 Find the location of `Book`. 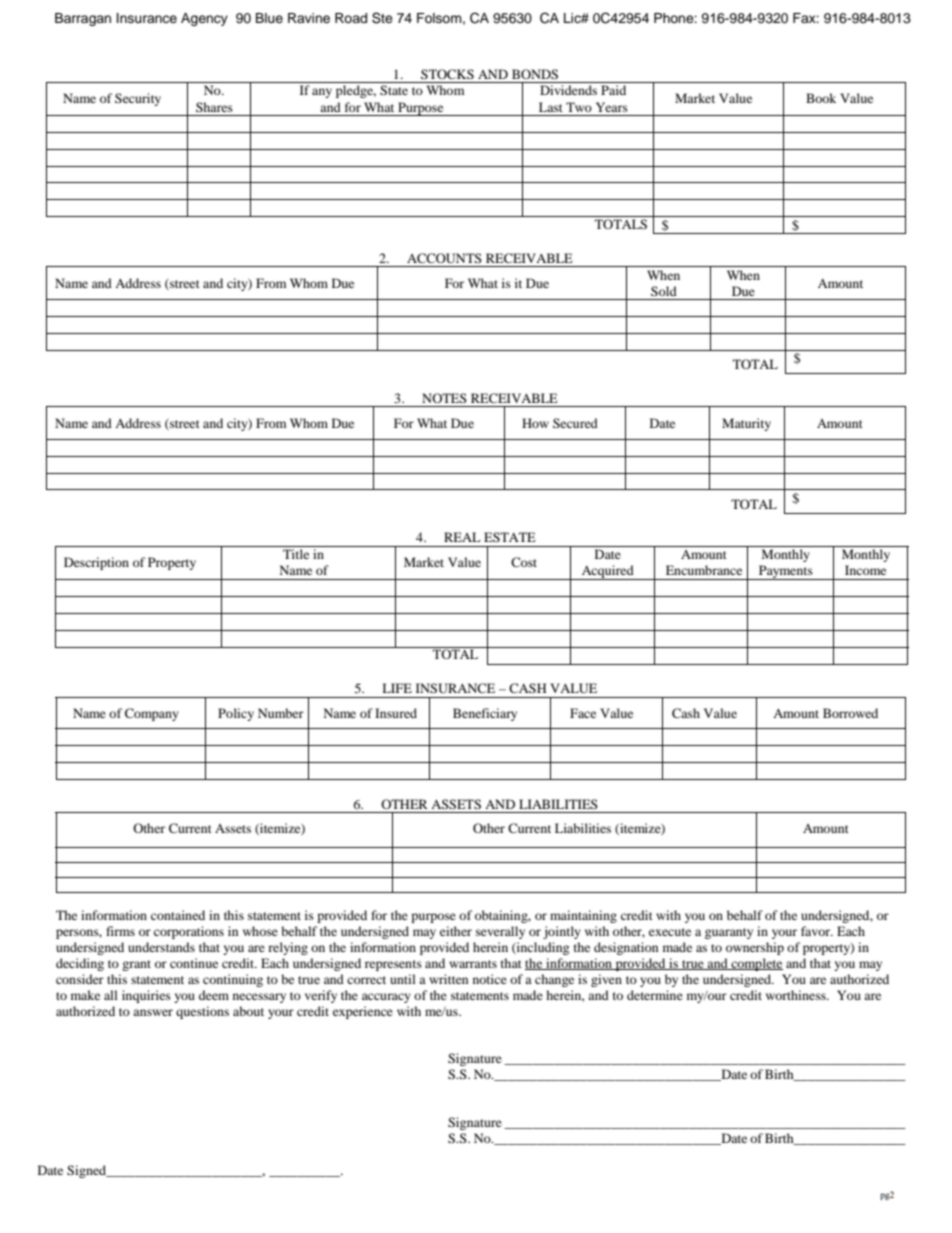

Book is located at coordinates (821, 98).
